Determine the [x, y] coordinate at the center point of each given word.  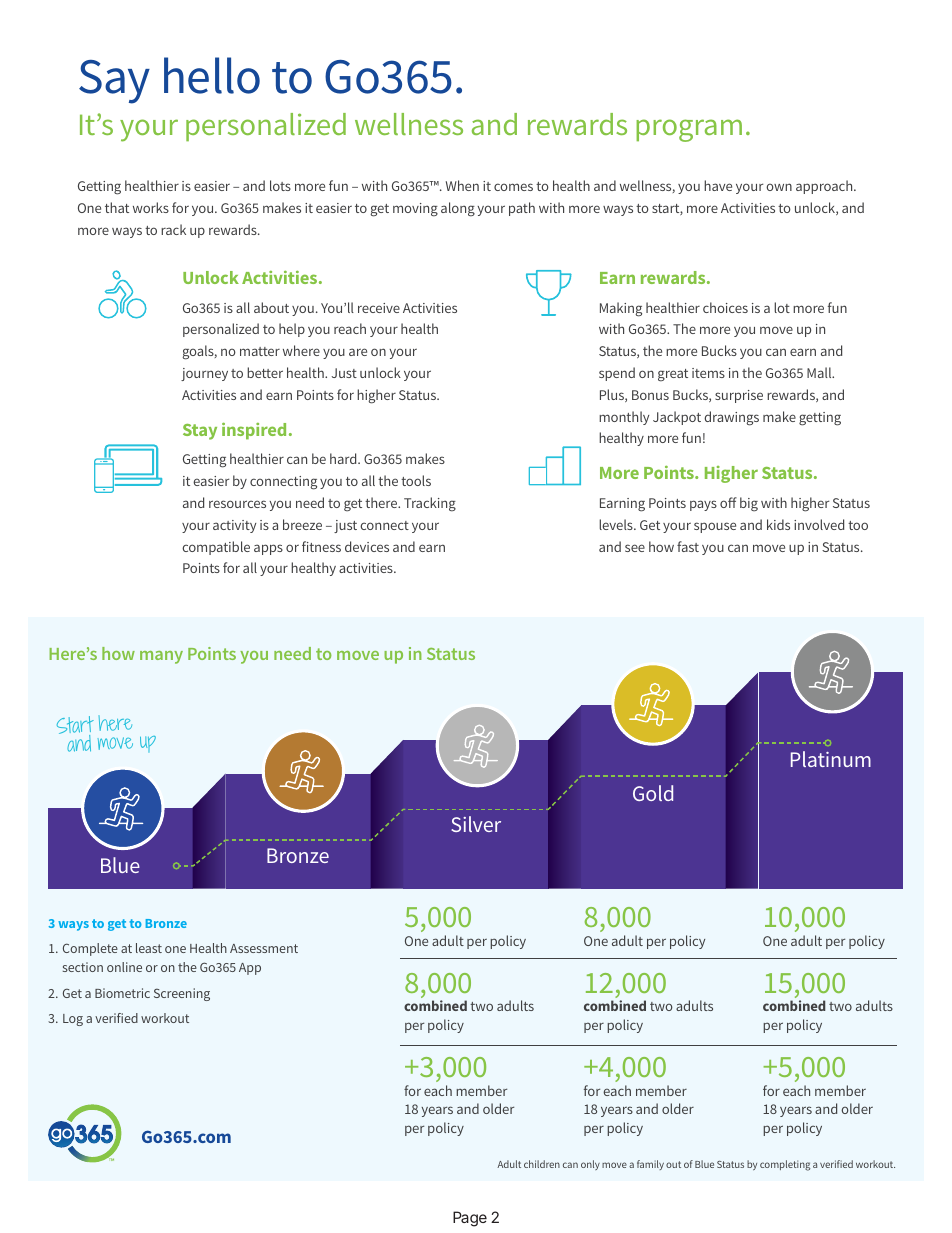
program [689, 130]
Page [470, 1219]
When [462, 185]
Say [114, 82]
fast [688, 546]
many [161, 657]
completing [785, 1165]
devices [367, 546]
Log [73, 1020]
